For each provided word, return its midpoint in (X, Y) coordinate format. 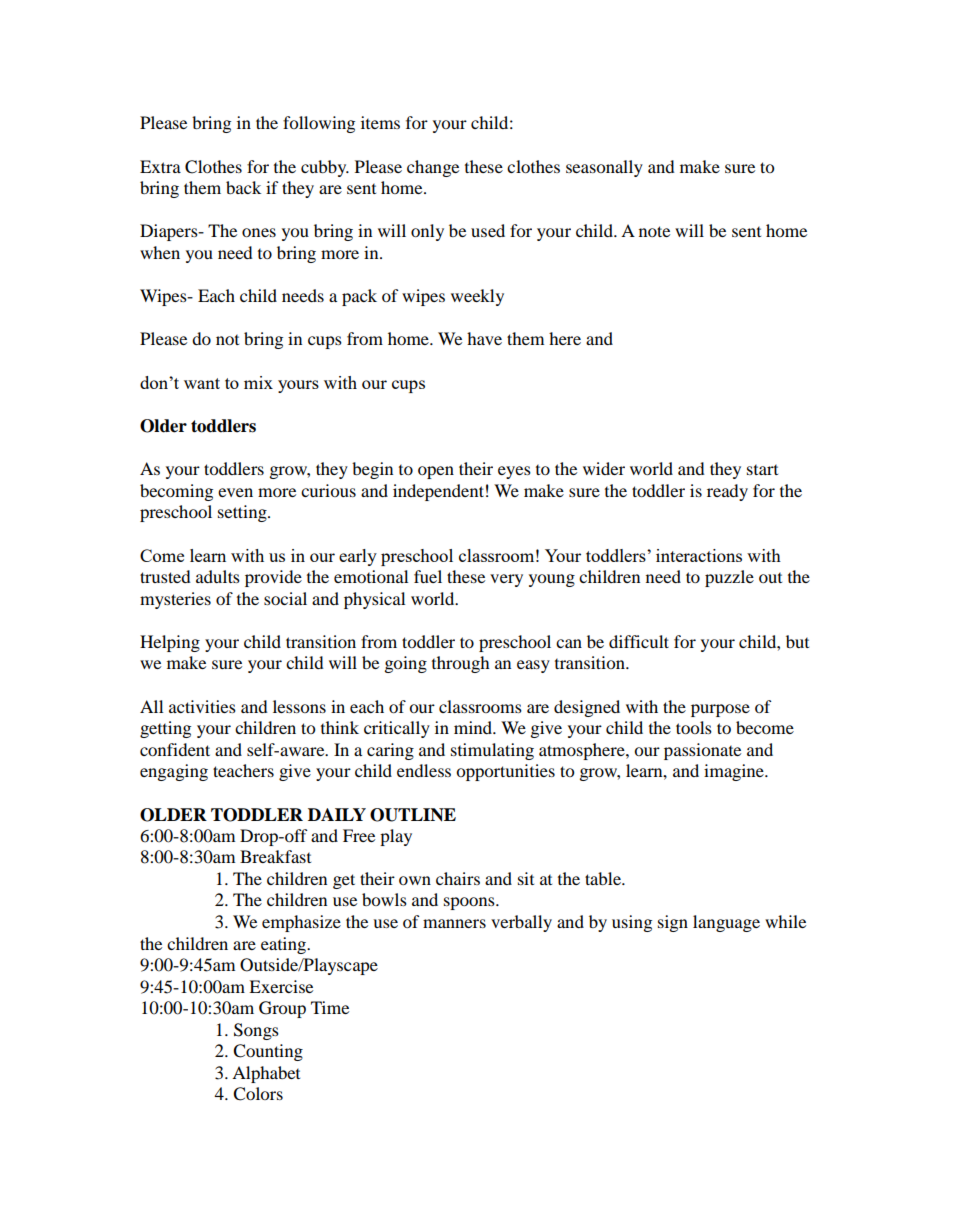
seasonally (604, 168)
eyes (514, 472)
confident (175, 749)
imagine (735, 772)
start (762, 470)
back (243, 187)
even (235, 492)
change (433, 168)
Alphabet (266, 1074)
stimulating (492, 751)
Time (330, 1007)
